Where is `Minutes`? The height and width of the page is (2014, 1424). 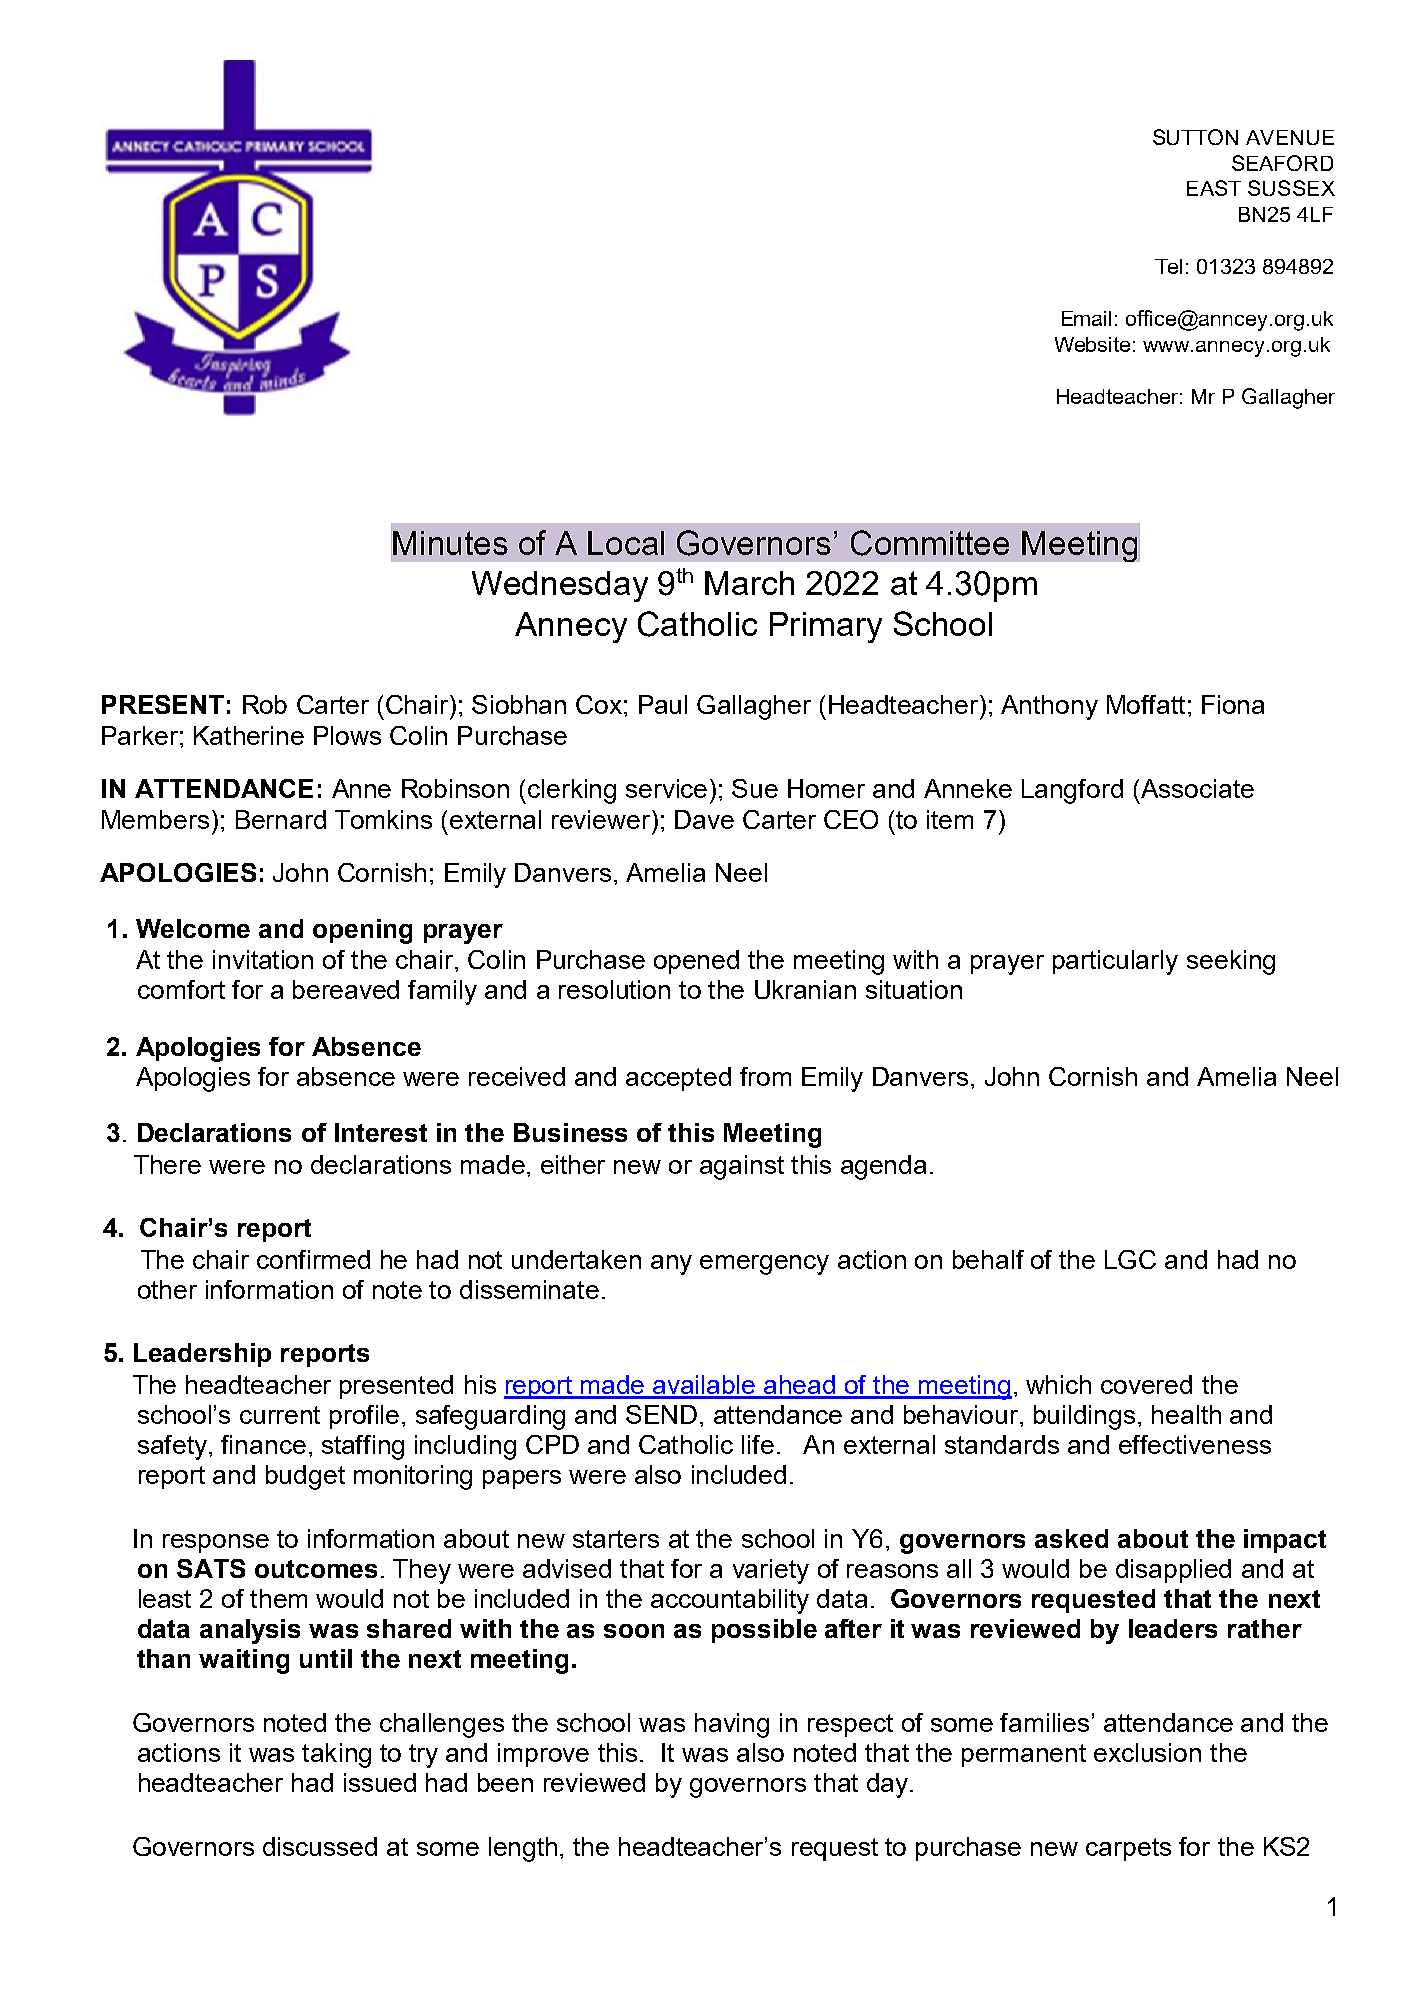 Minutes is located at coordinates (450, 543).
